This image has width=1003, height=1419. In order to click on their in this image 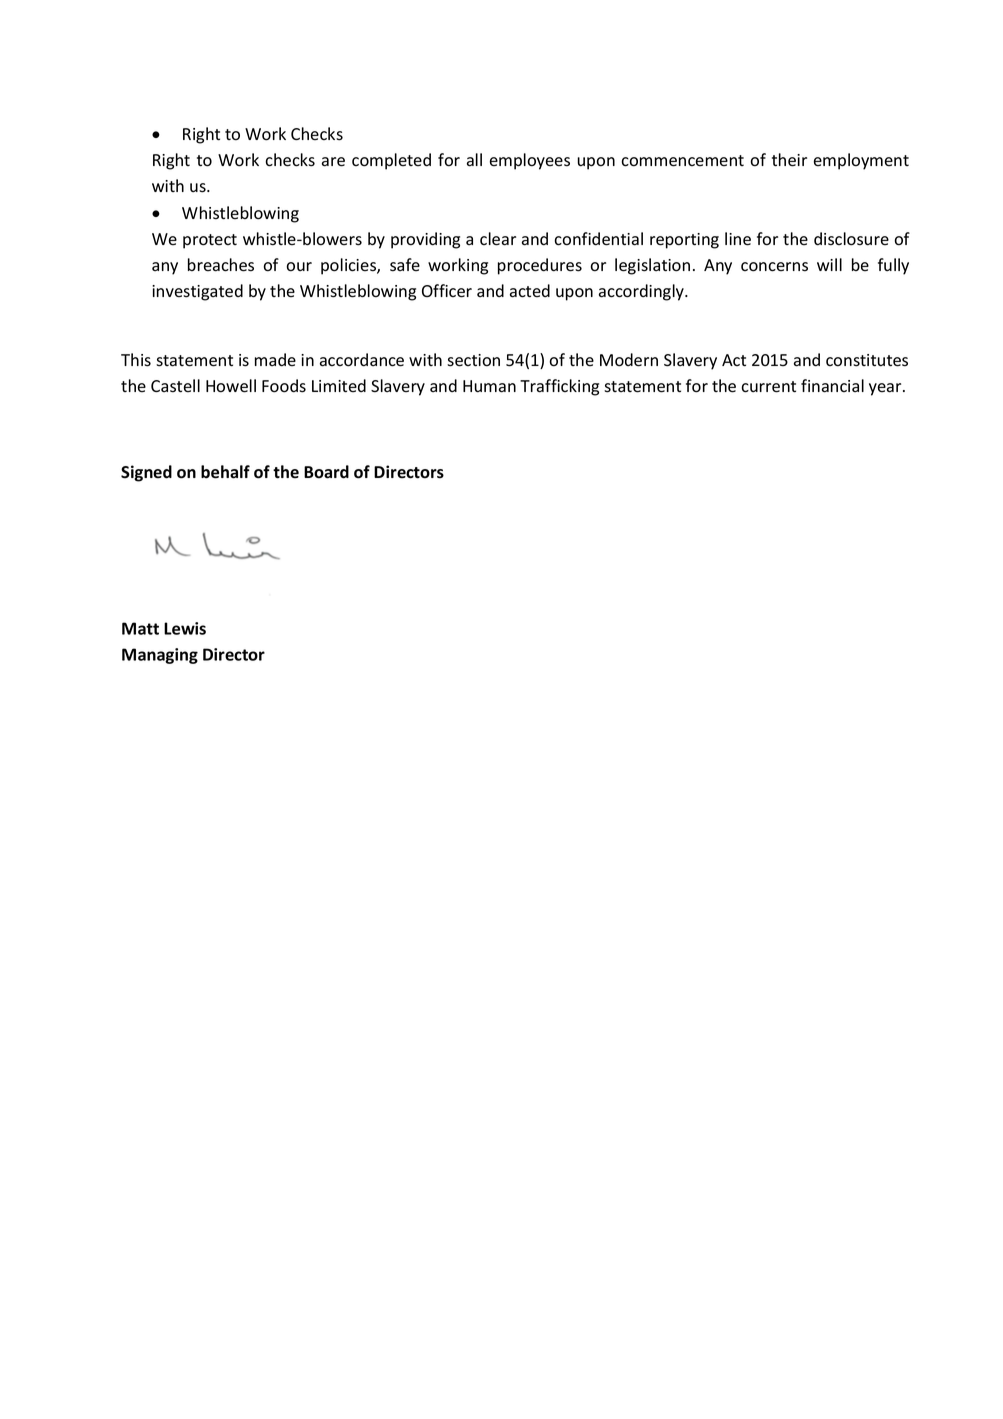, I will do `click(789, 160)`.
